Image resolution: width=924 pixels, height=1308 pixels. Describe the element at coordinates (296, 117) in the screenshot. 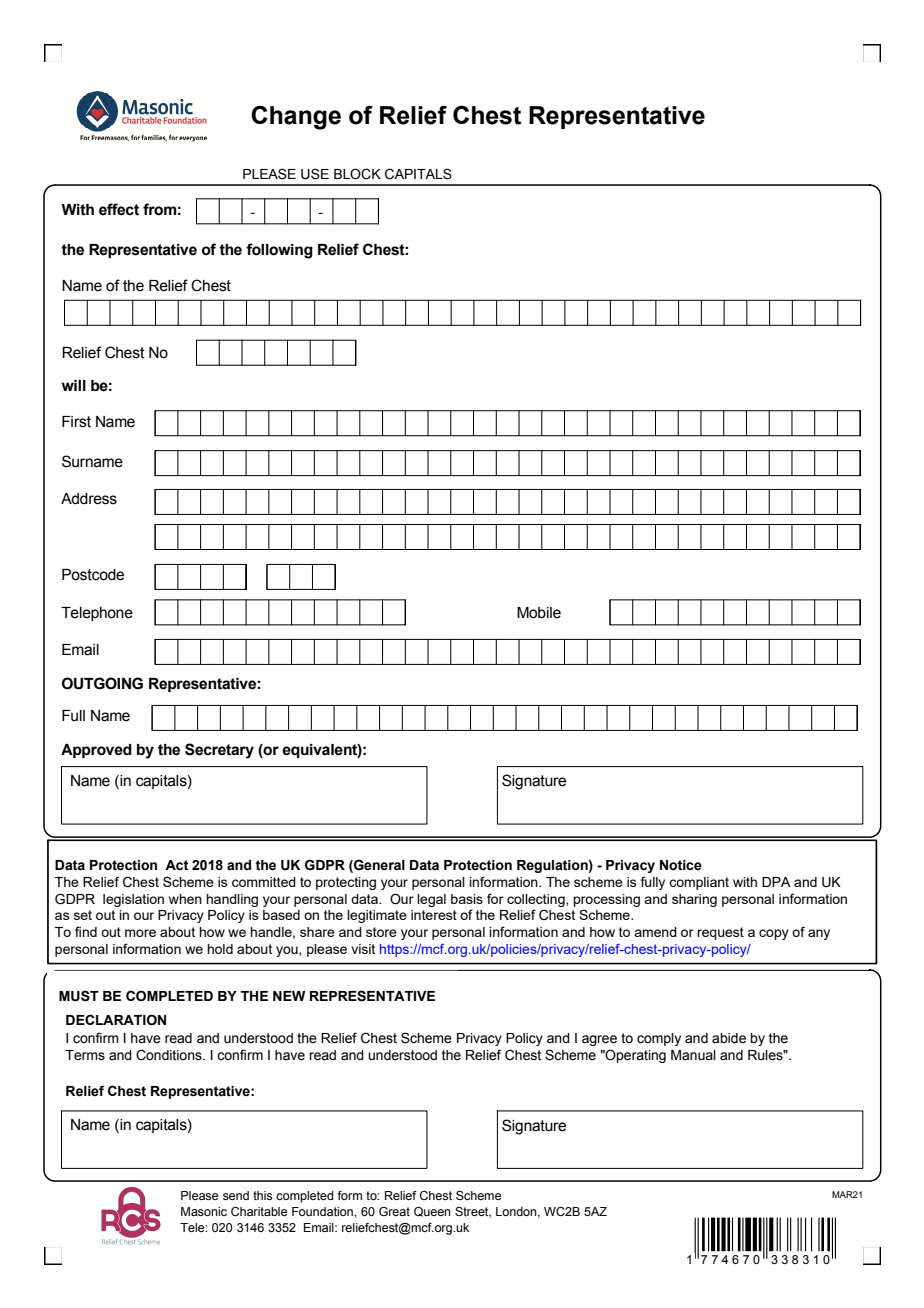

I see `Change` at that location.
